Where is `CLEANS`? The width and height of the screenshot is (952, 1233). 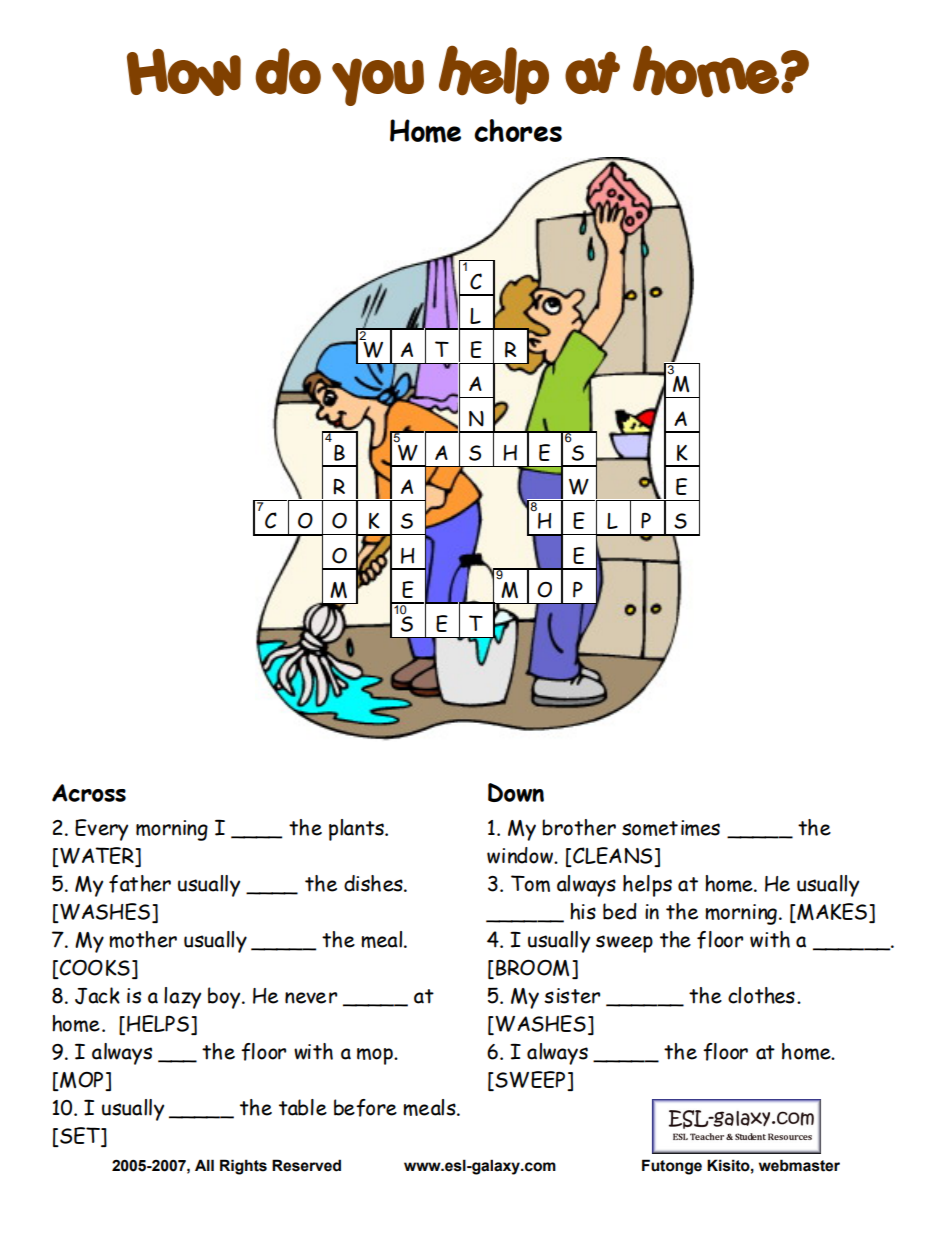 CLEANS is located at coordinates (612, 855).
